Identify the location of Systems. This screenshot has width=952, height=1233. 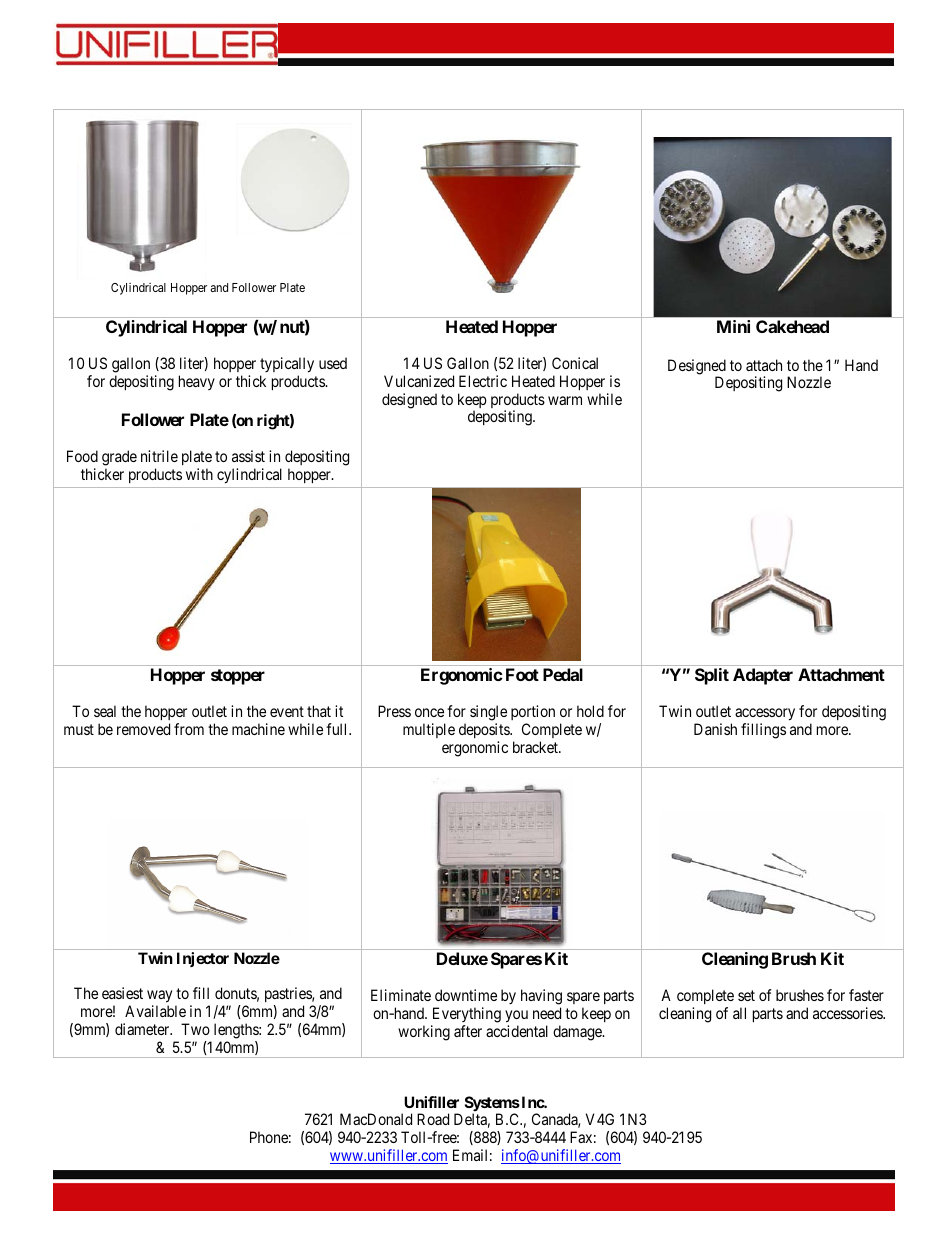
(492, 1105).
